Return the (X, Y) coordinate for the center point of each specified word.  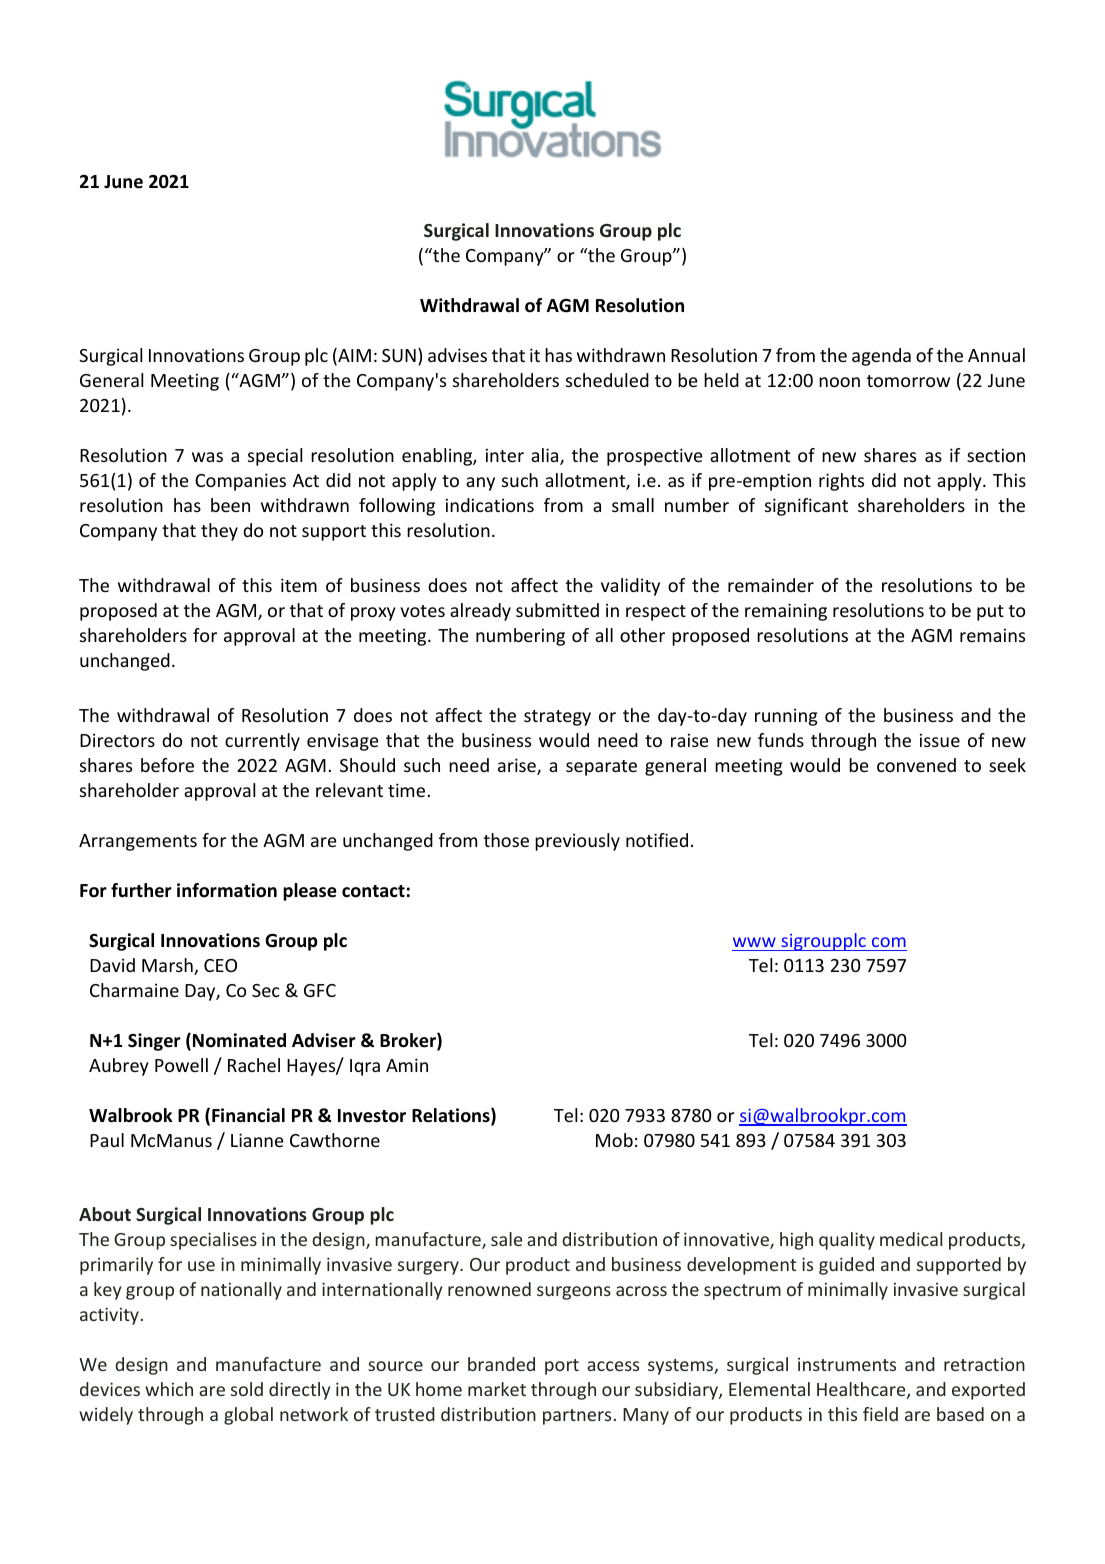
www (754, 942)
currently (262, 742)
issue (940, 740)
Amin (407, 1065)
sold (247, 1389)
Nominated (239, 1040)
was (207, 457)
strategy (557, 718)
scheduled (607, 380)
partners (577, 1417)
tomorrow (908, 381)
